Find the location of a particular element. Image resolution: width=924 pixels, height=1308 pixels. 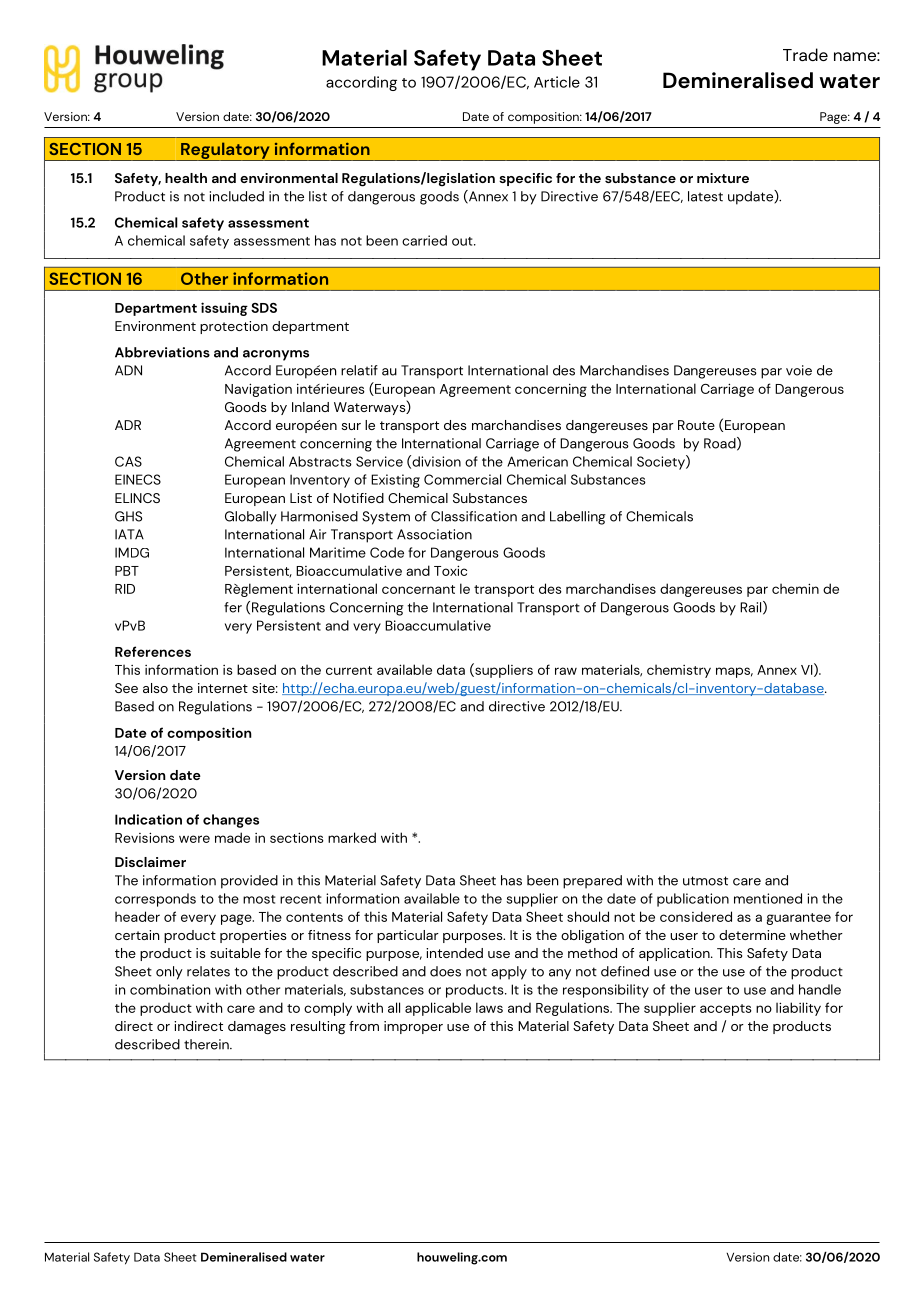

changes is located at coordinates (231, 821).
